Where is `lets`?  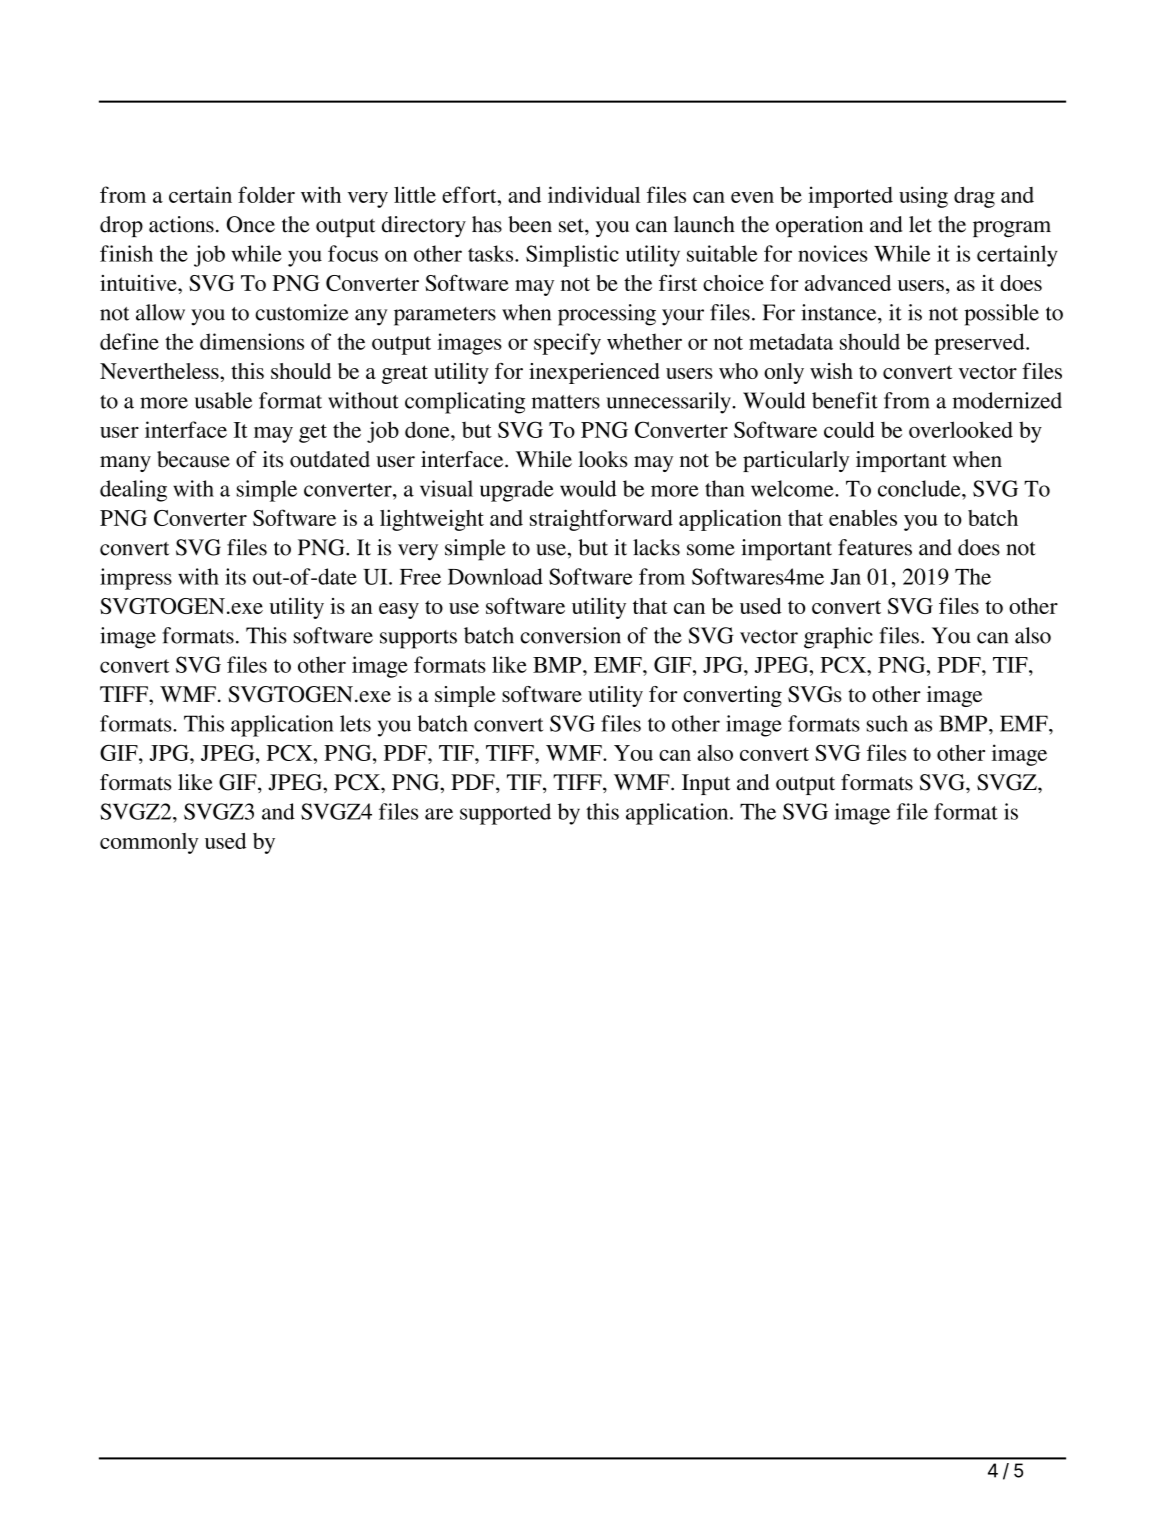
lets is located at coordinates (355, 723).
